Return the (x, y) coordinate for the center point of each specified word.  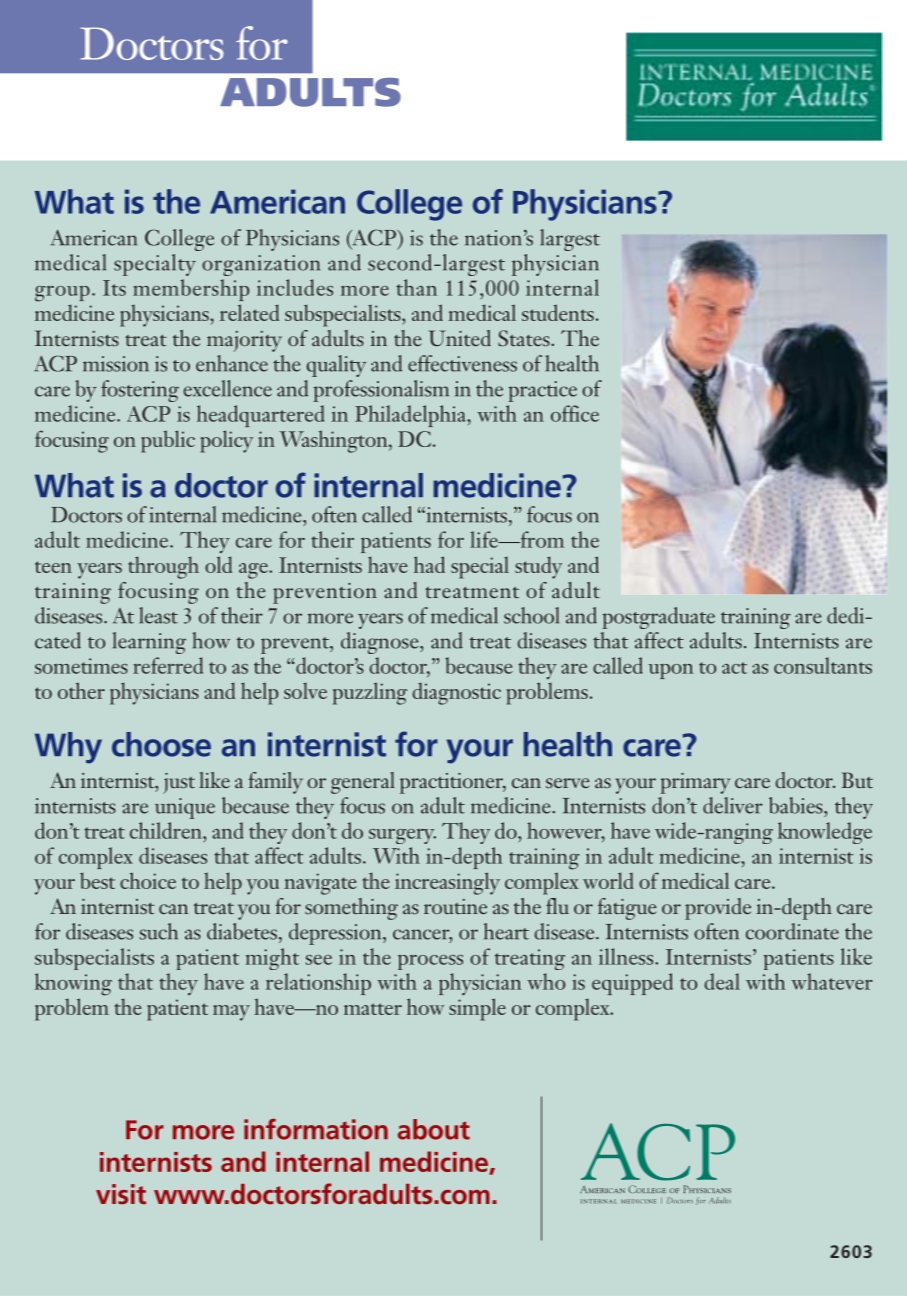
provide (718, 909)
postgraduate (658, 618)
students (558, 312)
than (416, 287)
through (163, 568)
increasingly (447, 883)
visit (121, 1194)
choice (148, 880)
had (429, 564)
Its (114, 288)
